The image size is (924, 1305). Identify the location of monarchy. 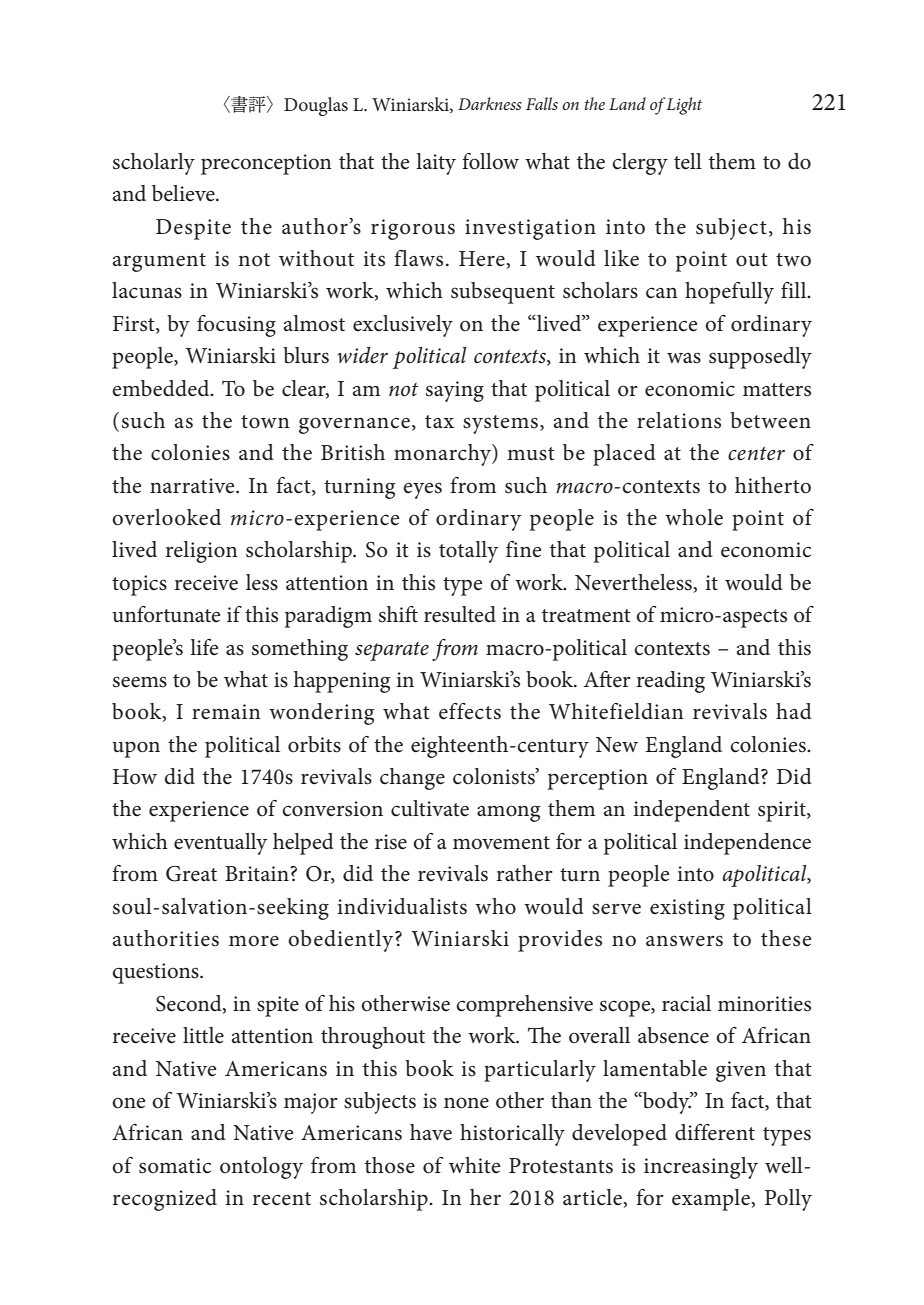
(443, 455).
